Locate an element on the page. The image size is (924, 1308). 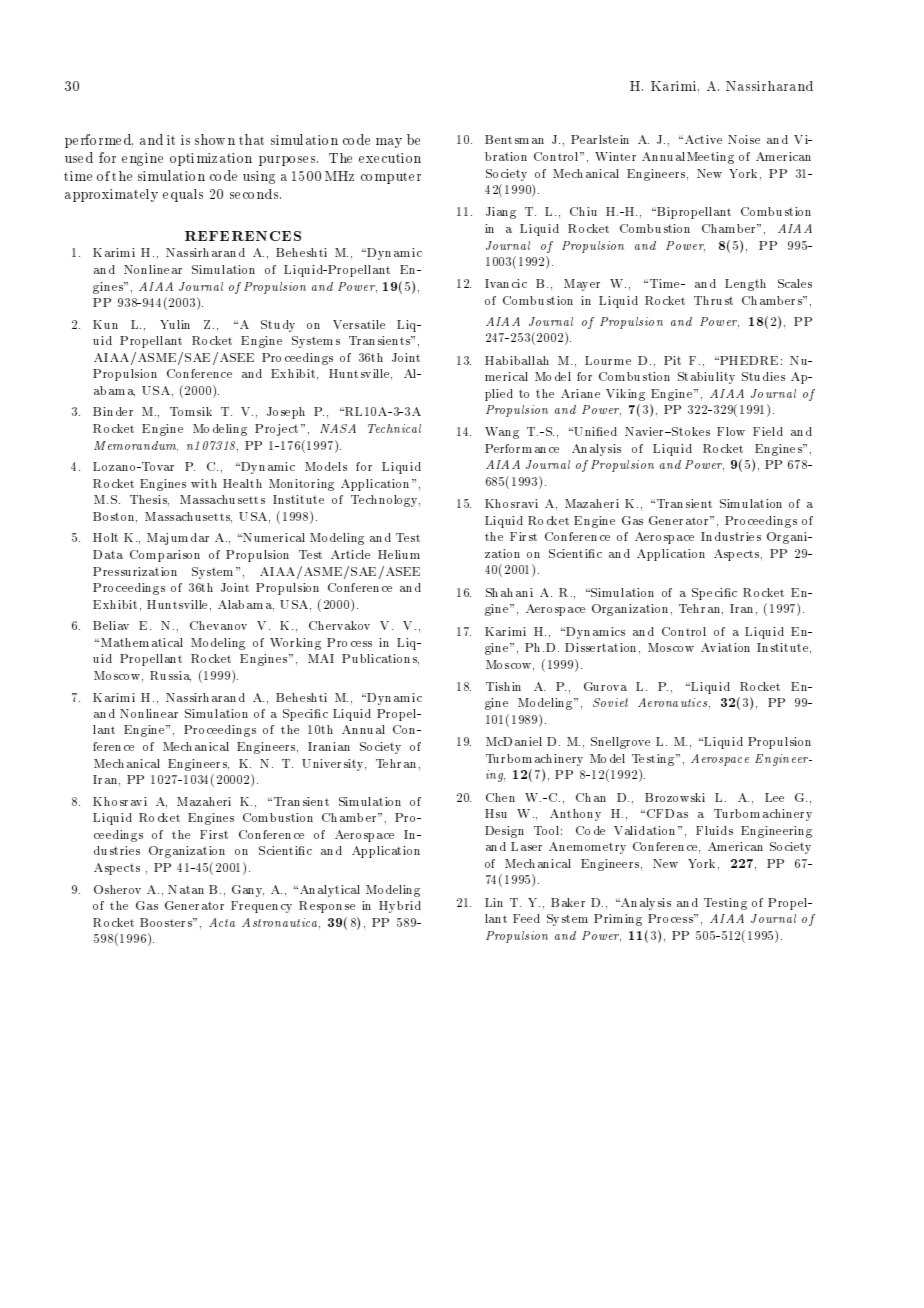
execution is located at coordinates (390, 158).
